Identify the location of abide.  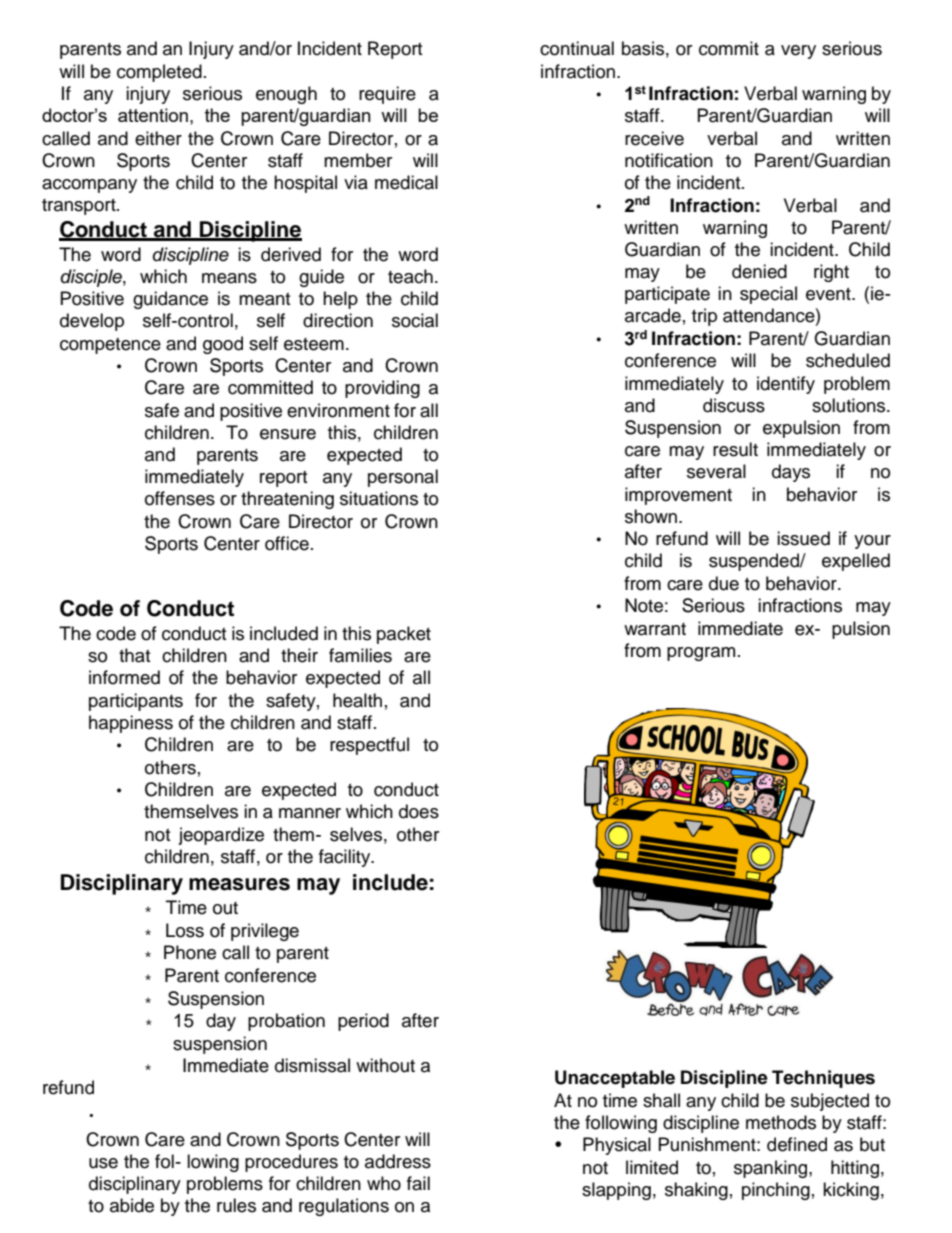
(132, 1205).
